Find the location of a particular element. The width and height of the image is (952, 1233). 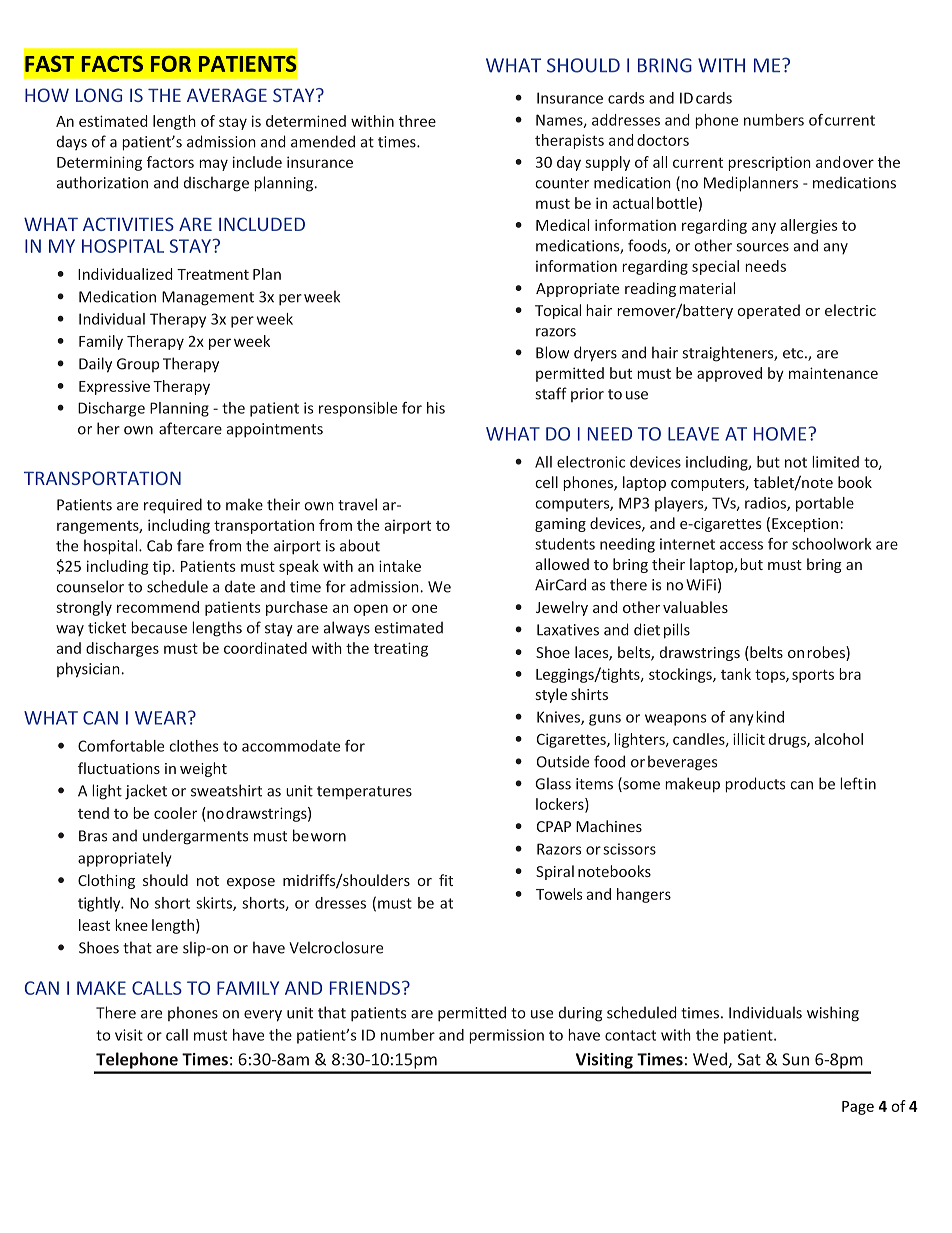

access is located at coordinates (741, 545).
